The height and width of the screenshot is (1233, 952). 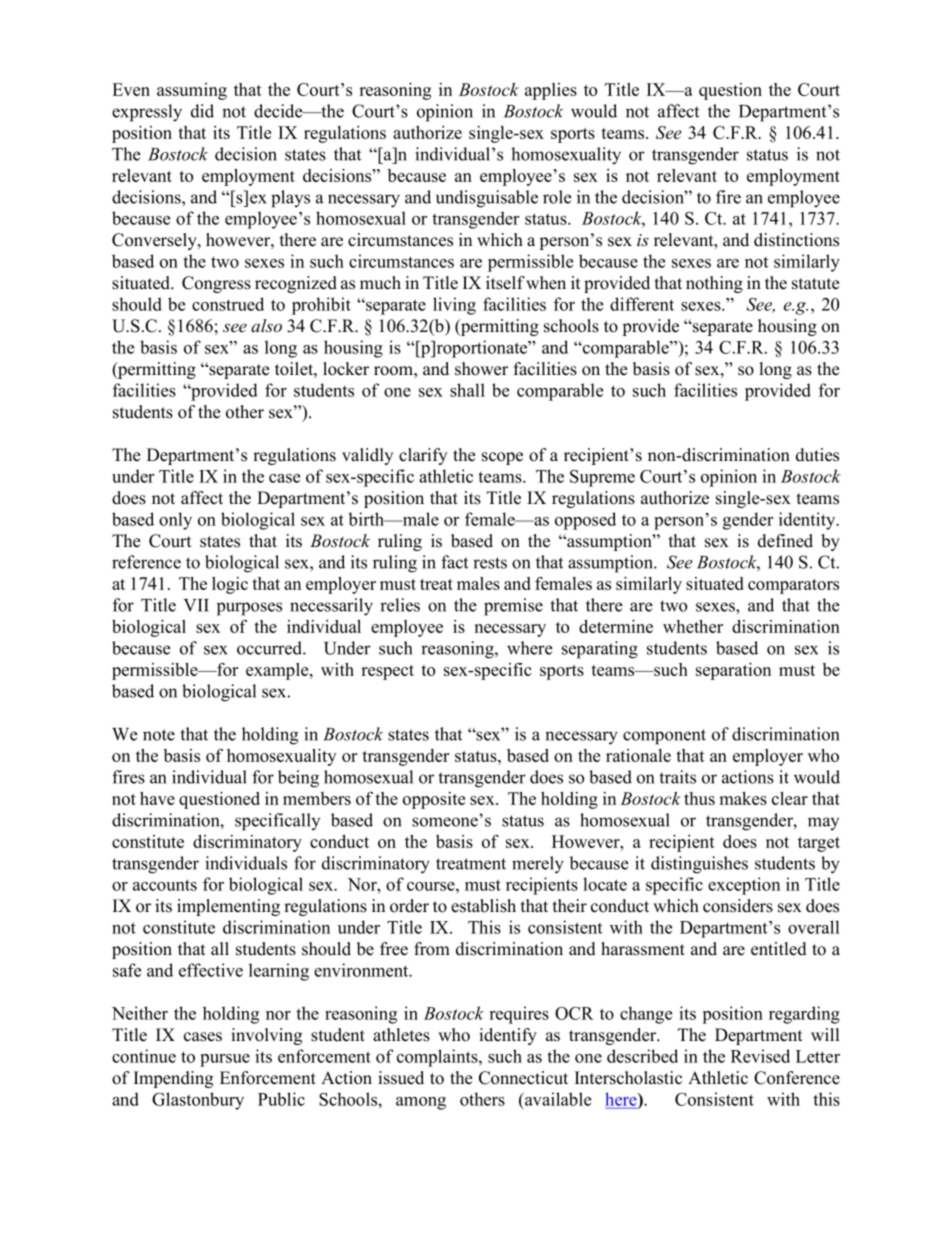 What do you see at coordinates (225, 1060) in the screenshot?
I see `pursue` at bounding box center [225, 1060].
